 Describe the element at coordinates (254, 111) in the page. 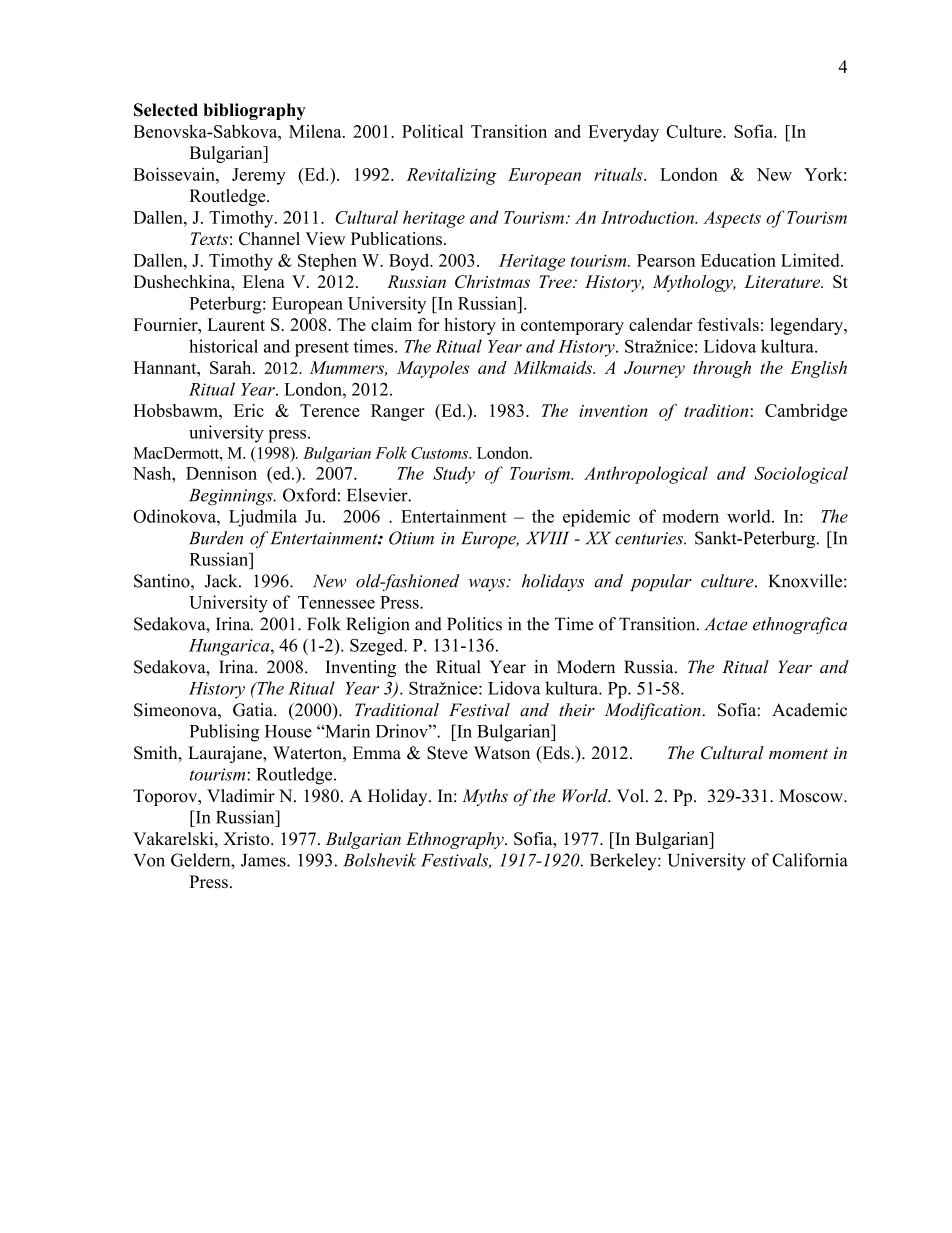

I see `bibliography` at that location.
